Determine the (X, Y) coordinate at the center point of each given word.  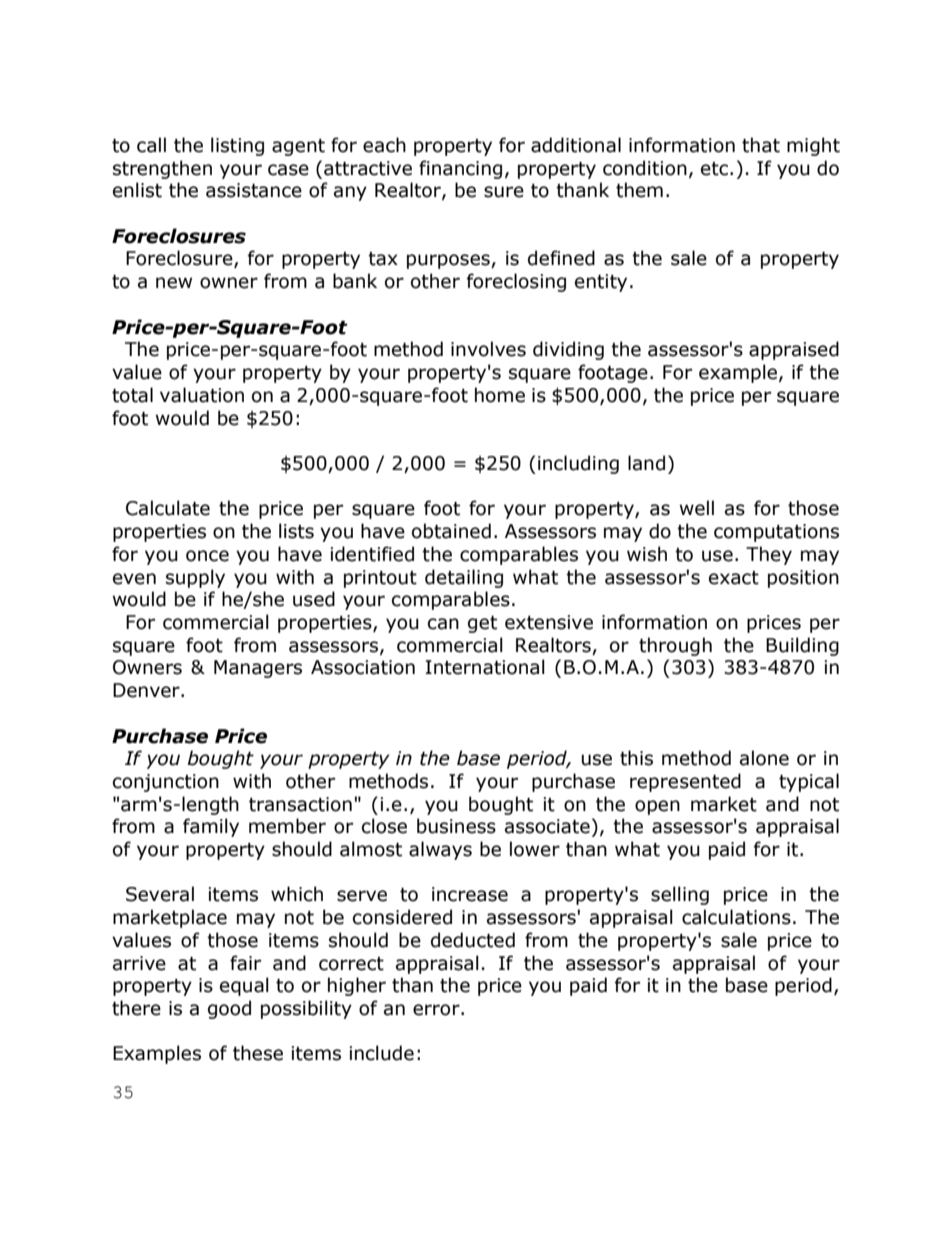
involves (488, 349)
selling (680, 895)
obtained (451, 531)
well (697, 508)
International (485, 667)
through (675, 646)
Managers (258, 669)
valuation (202, 395)
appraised (794, 350)
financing (460, 169)
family (211, 827)
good (229, 1009)
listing (237, 146)
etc (714, 169)
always (440, 850)
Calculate (168, 508)
